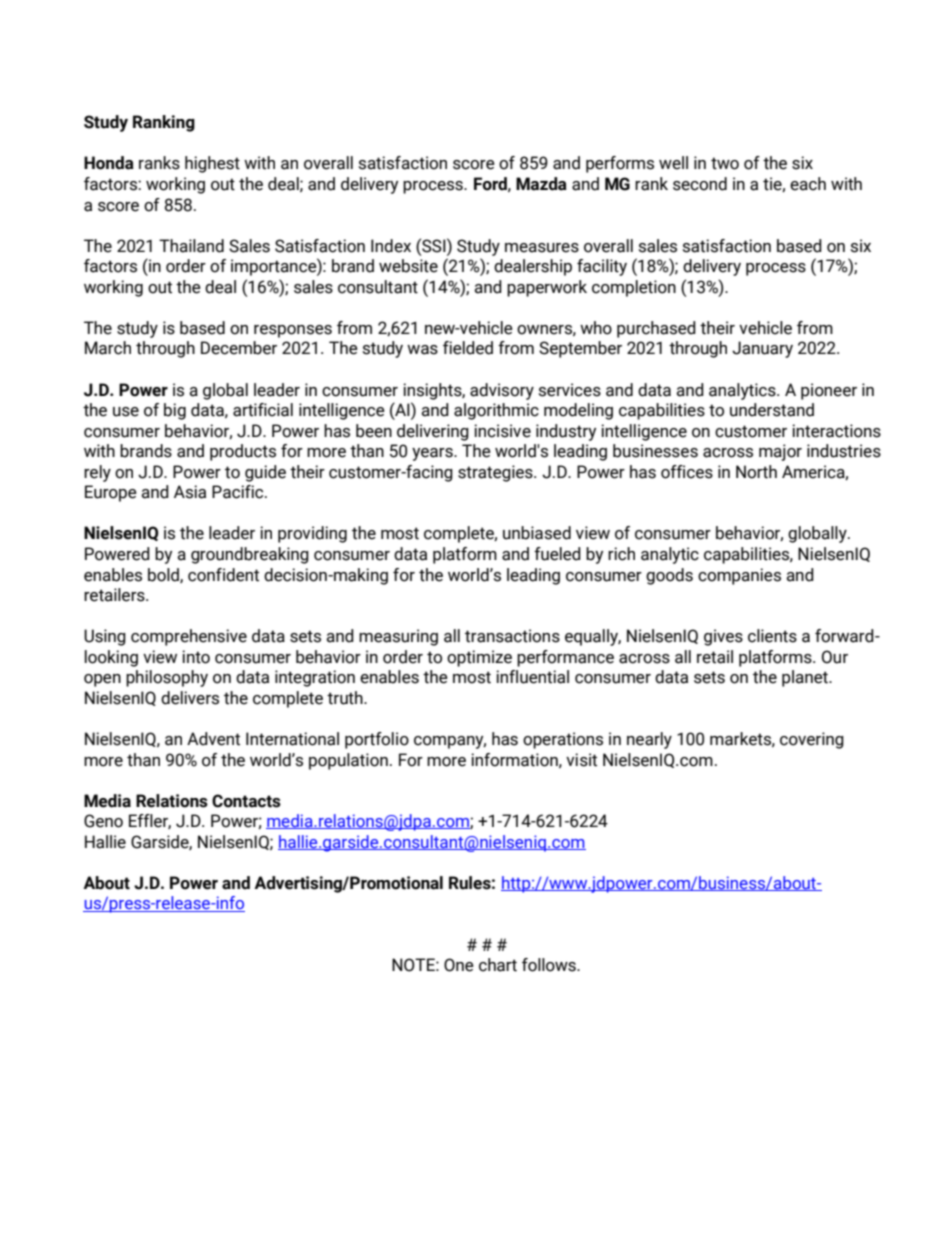  What do you see at coordinates (164, 575) in the screenshot?
I see `bold` at bounding box center [164, 575].
